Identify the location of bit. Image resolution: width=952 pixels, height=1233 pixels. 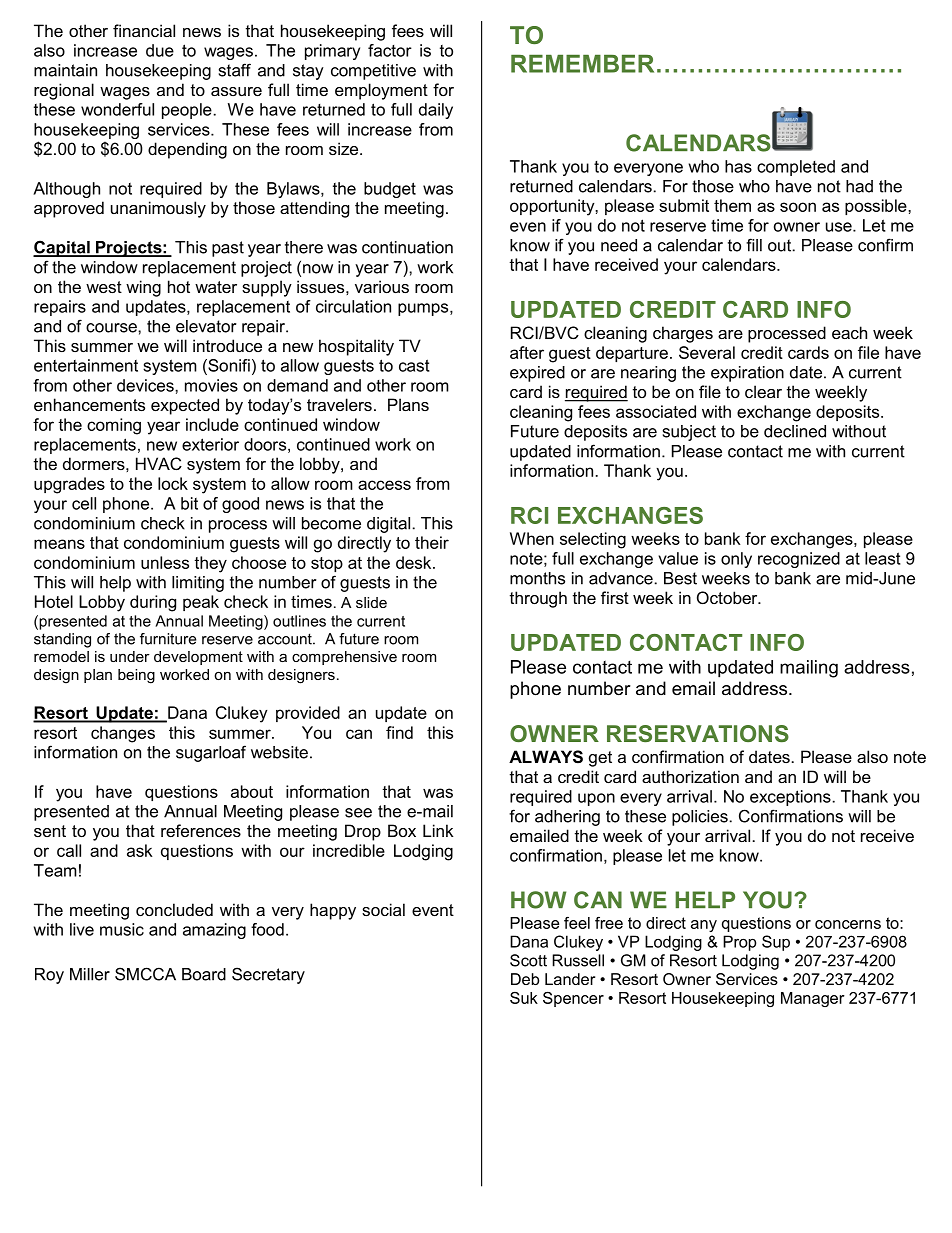
(189, 503).
